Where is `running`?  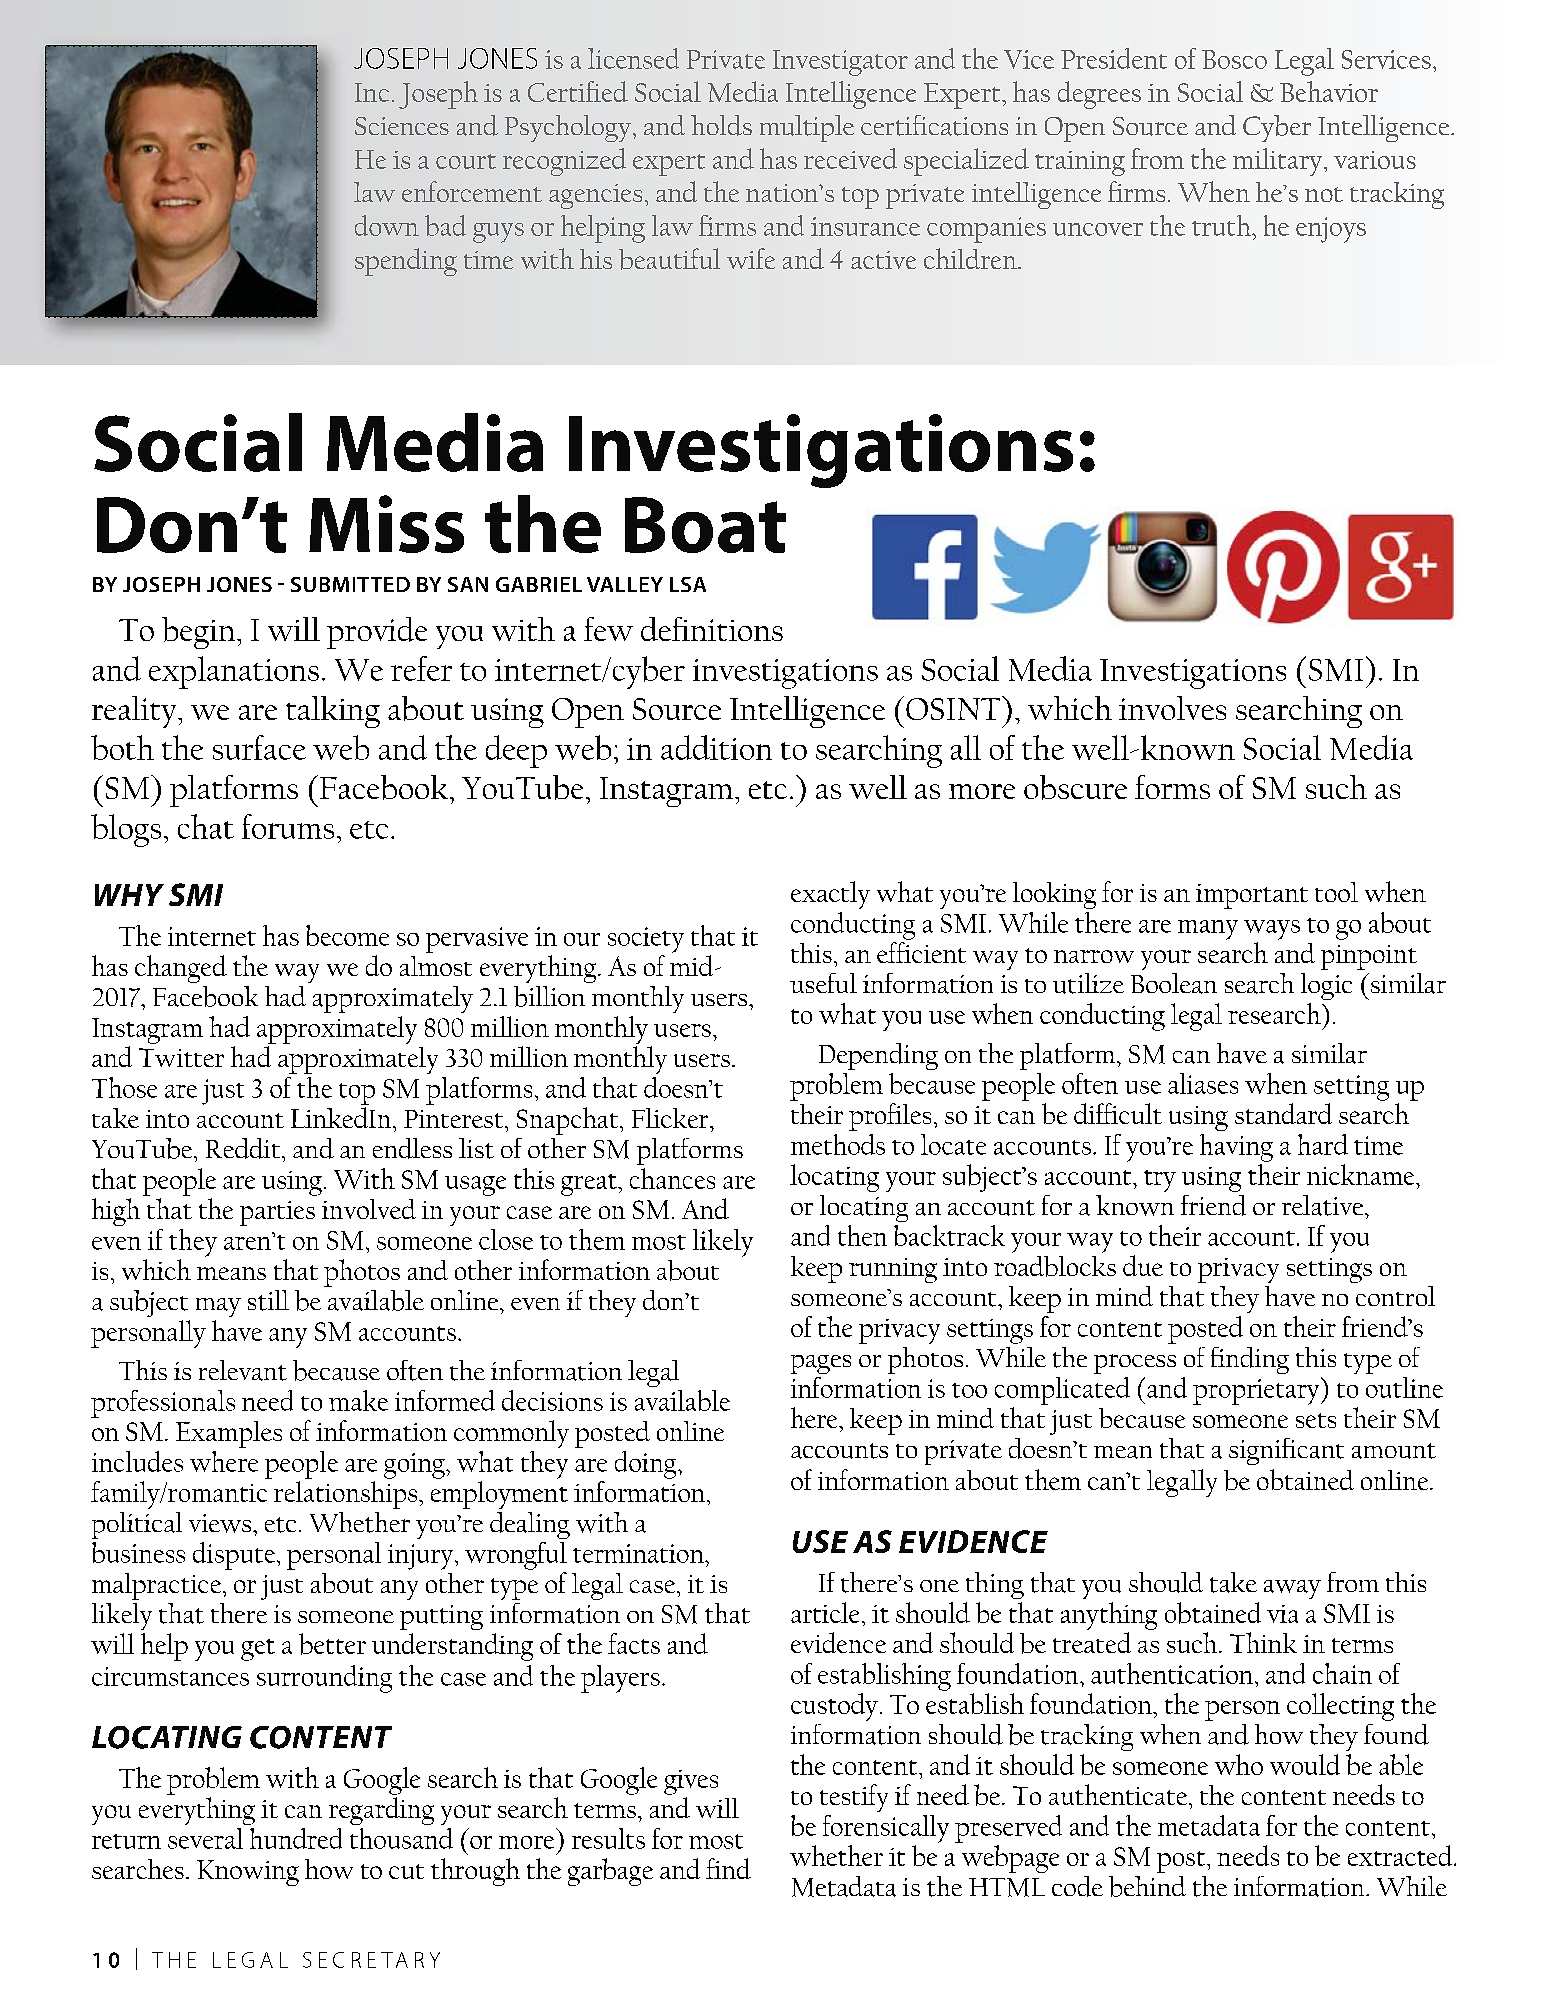 running is located at coordinates (893, 1270).
